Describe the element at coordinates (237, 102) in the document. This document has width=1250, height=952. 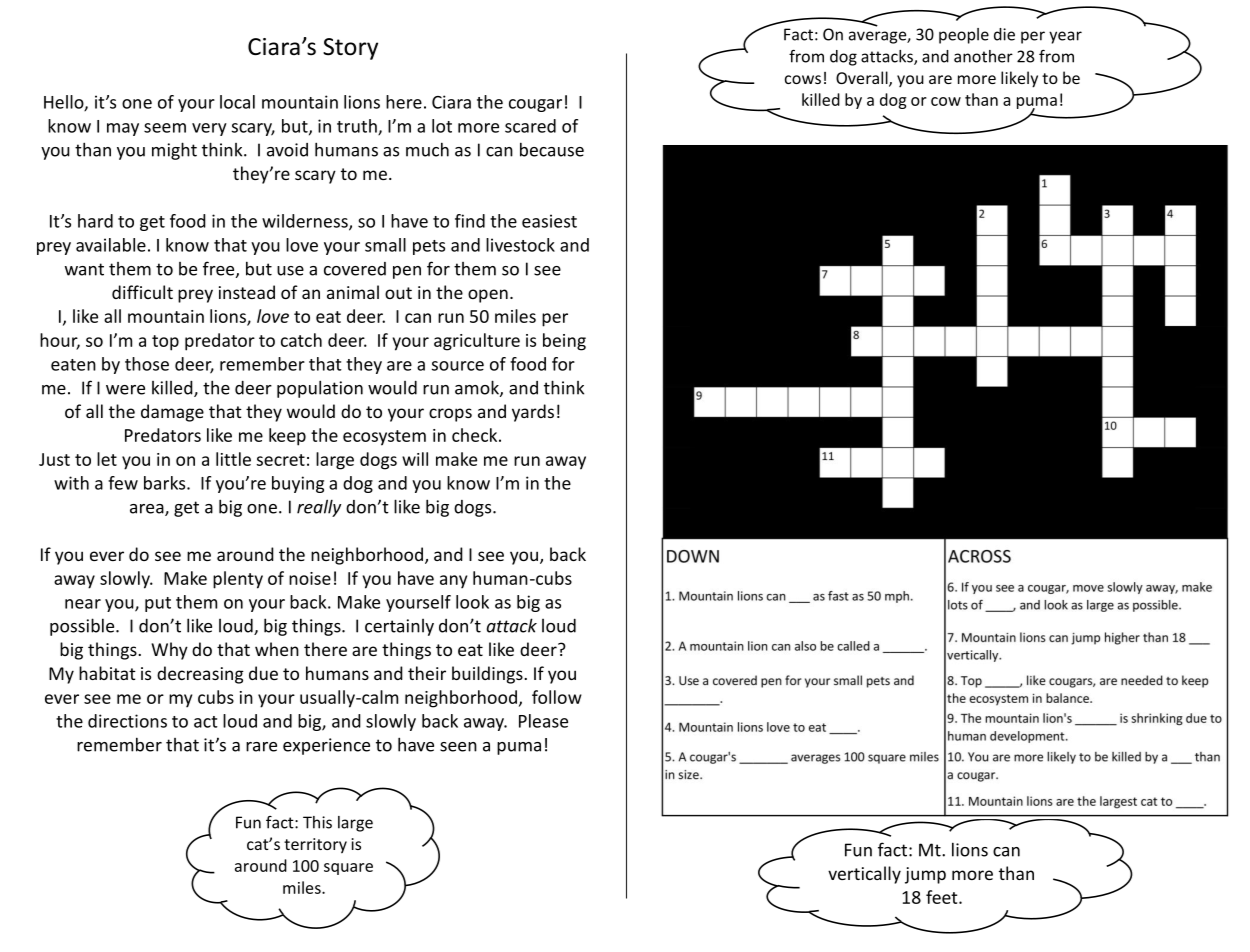
I see `local` at that location.
